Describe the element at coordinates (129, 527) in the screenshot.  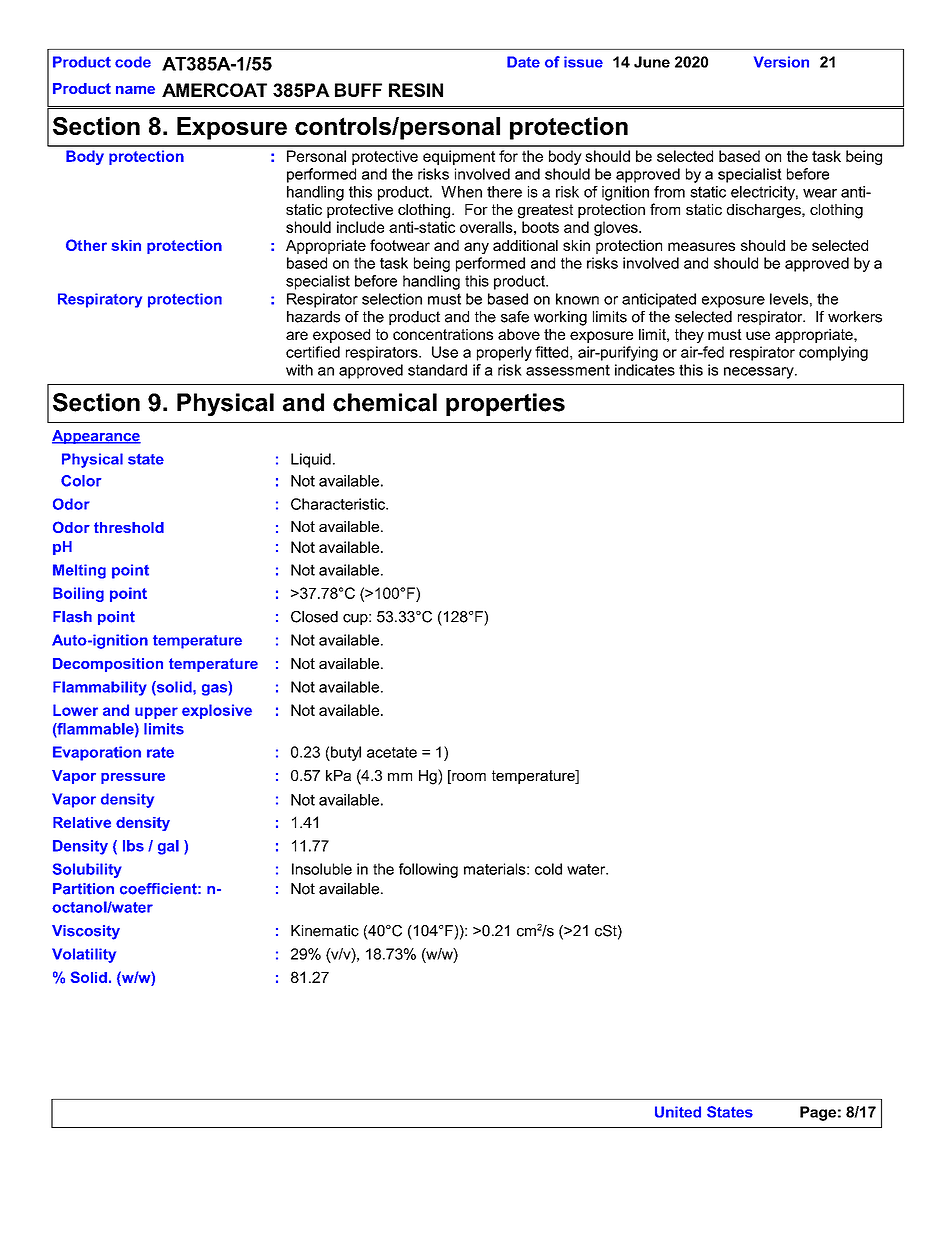
I see `threshold` at that location.
